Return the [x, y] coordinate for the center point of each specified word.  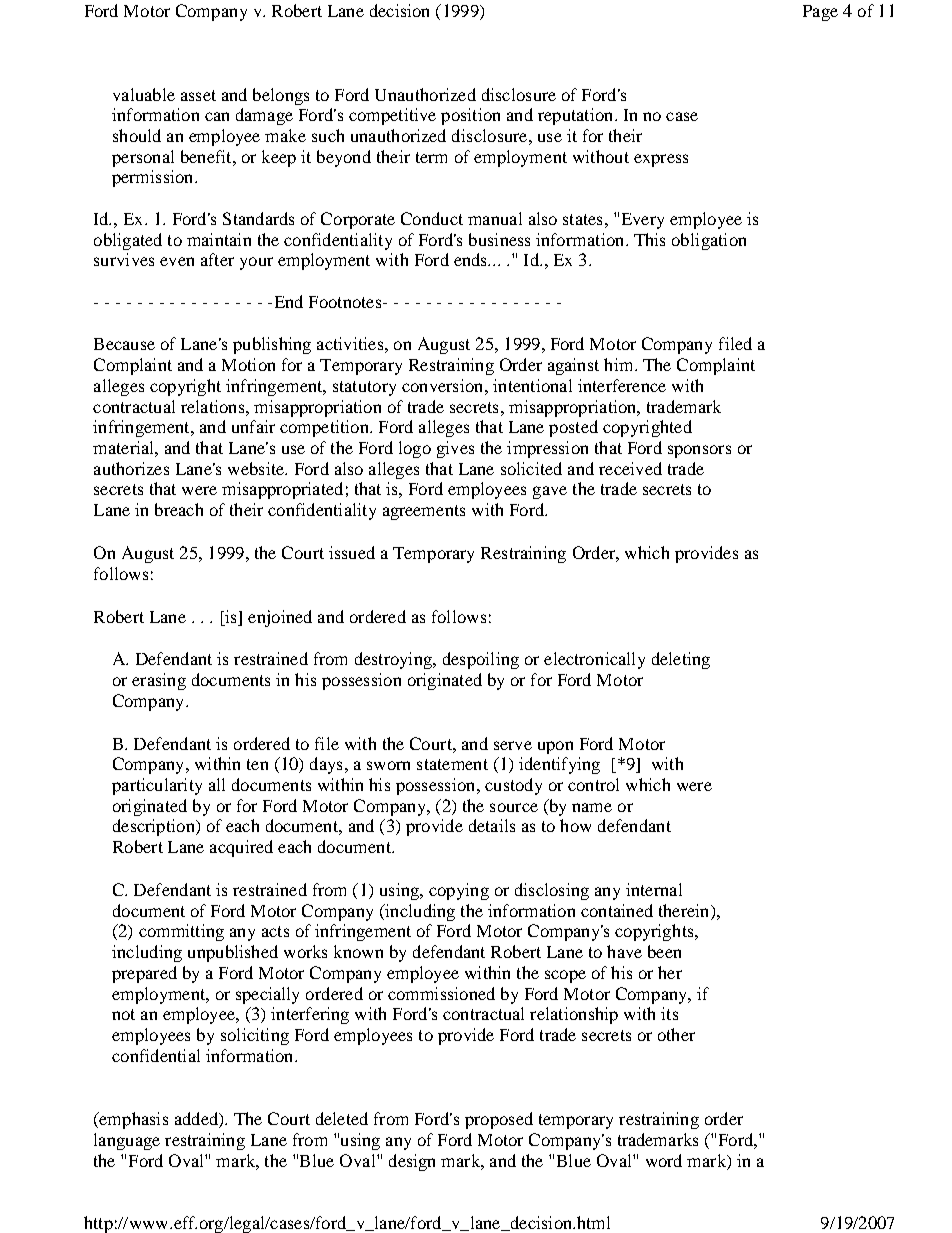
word [664, 1160]
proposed [499, 1120]
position [470, 116]
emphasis [132, 1120]
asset [198, 95]
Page [820, 13]
